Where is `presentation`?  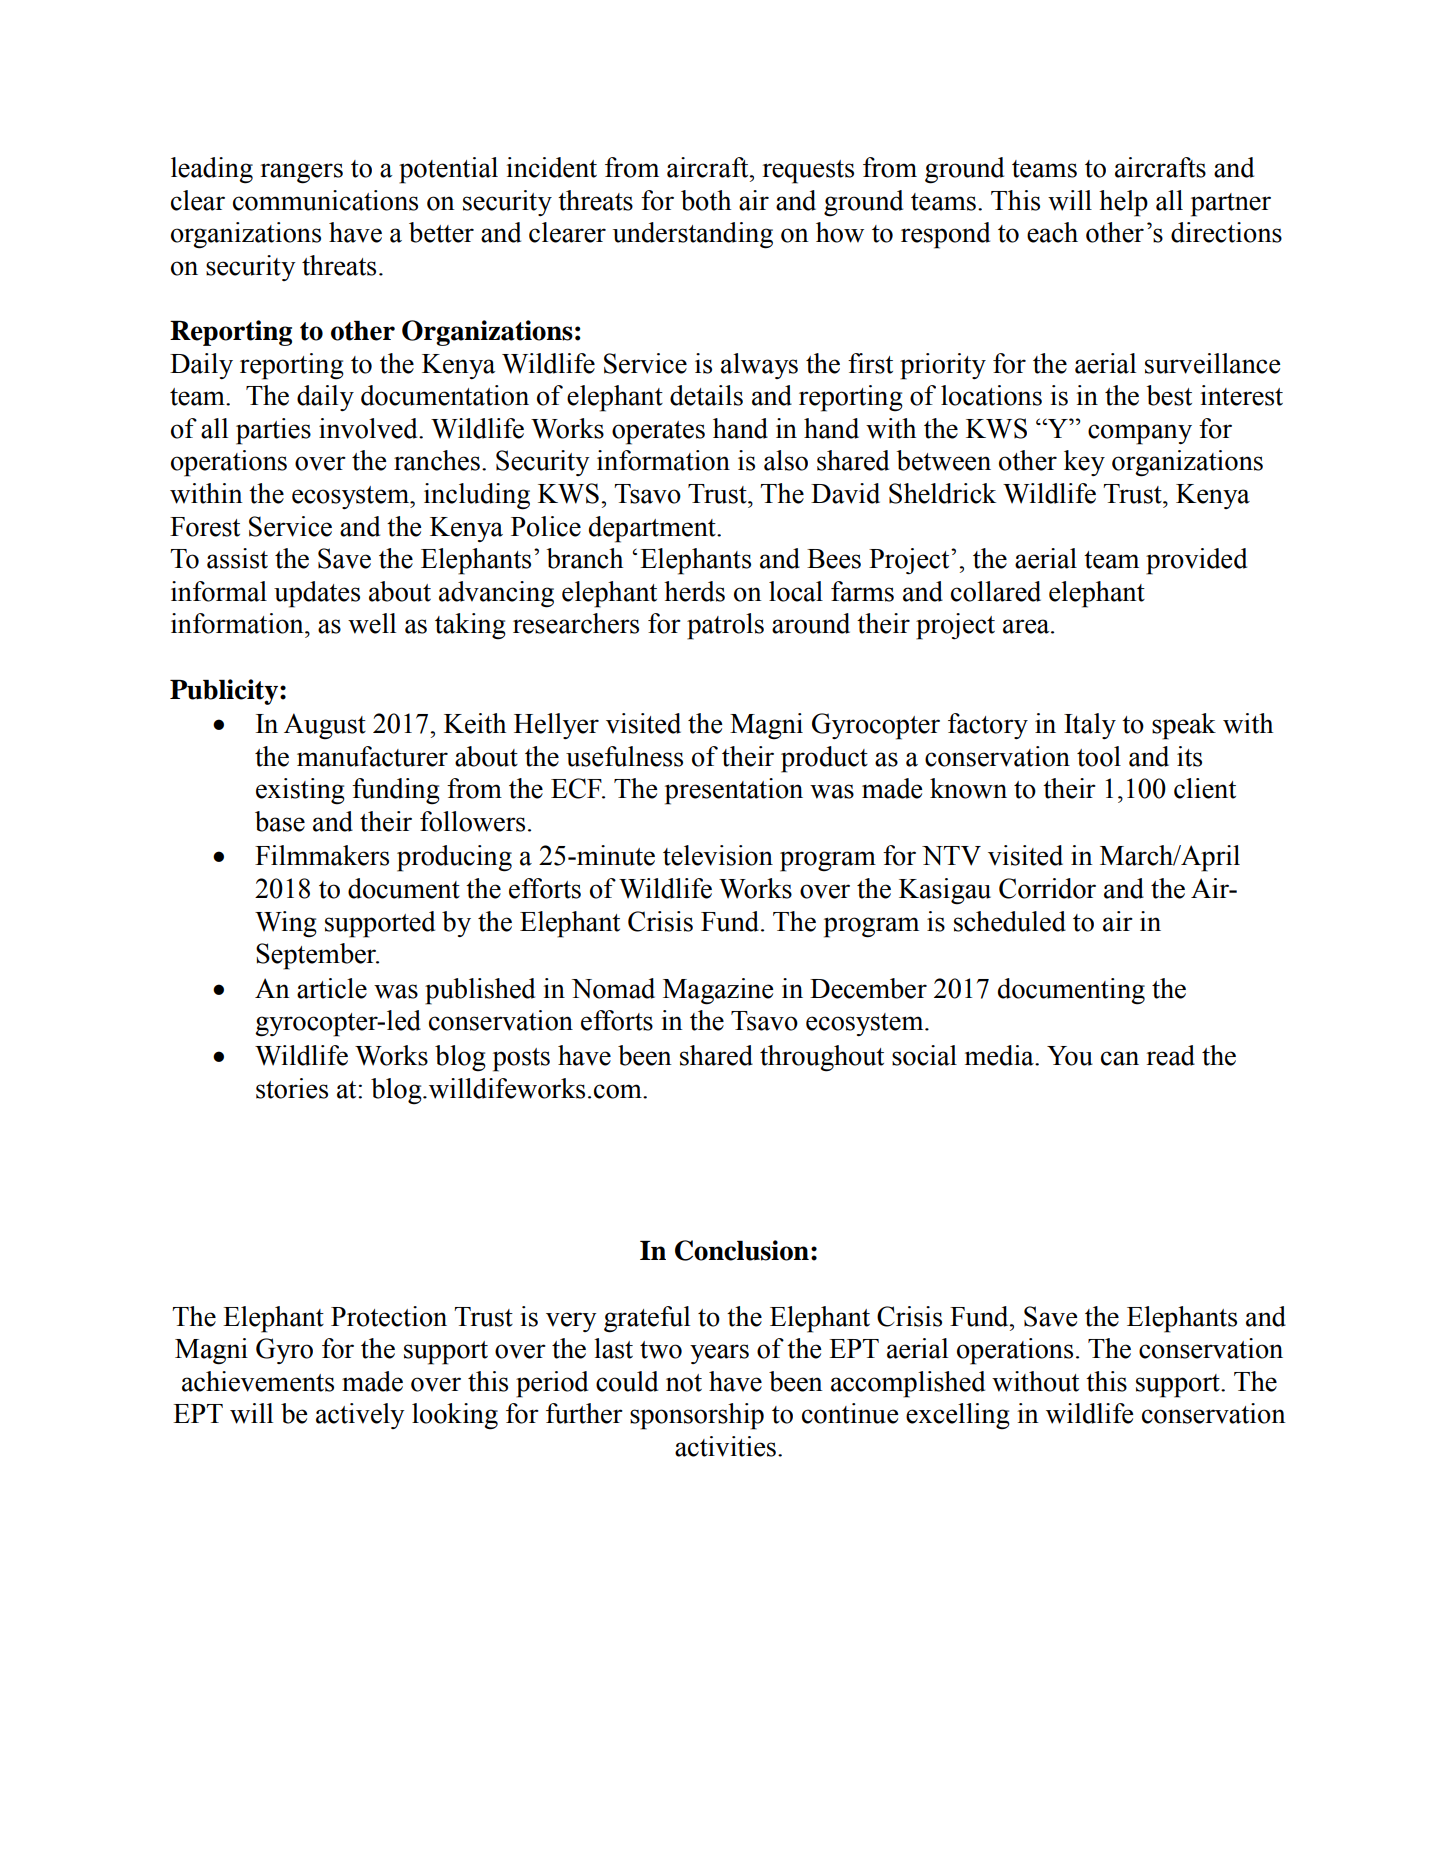
presentation is located at coordinates (734, 791).
